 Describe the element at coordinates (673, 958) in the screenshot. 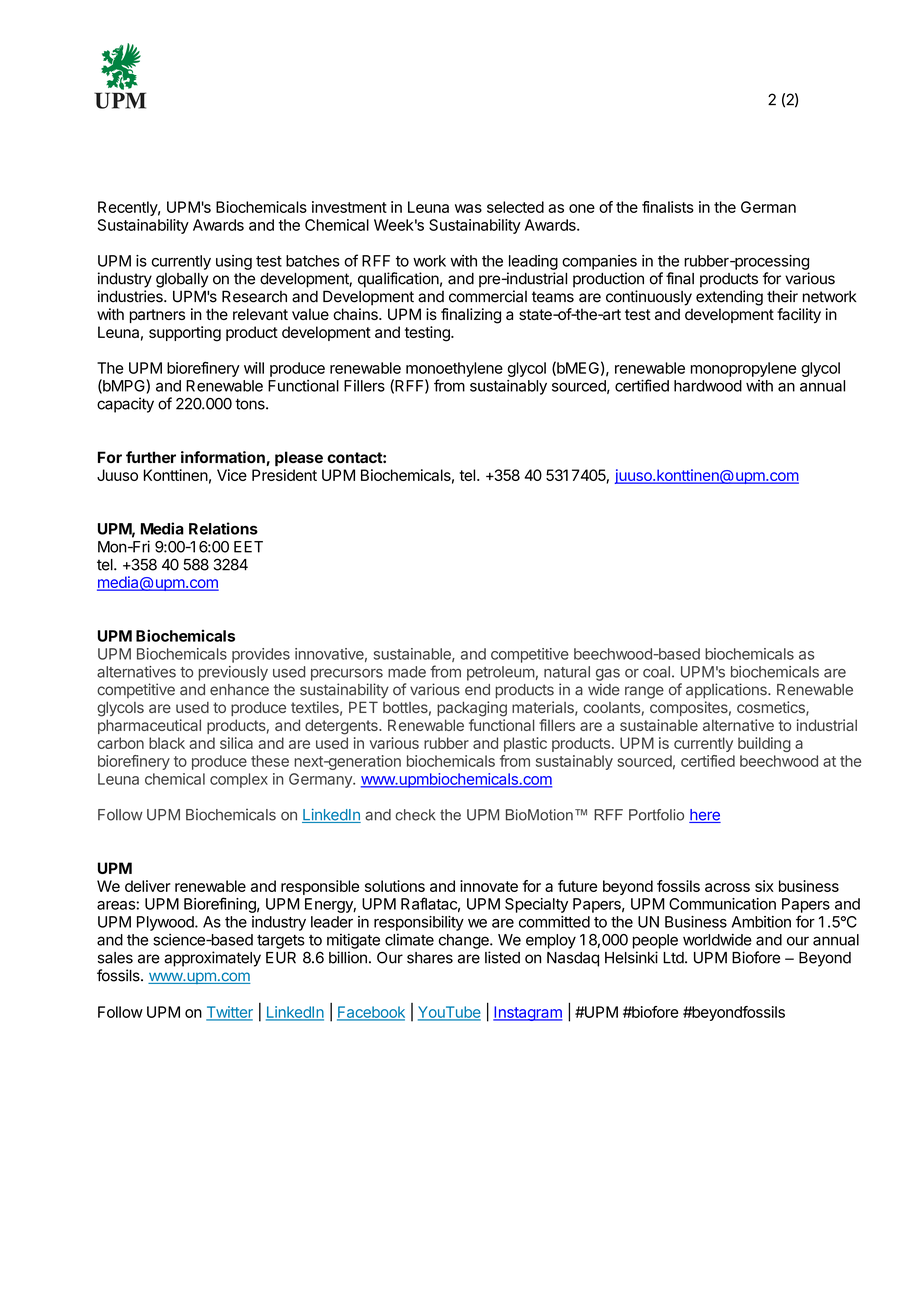

I see `Ltd` at that location.
